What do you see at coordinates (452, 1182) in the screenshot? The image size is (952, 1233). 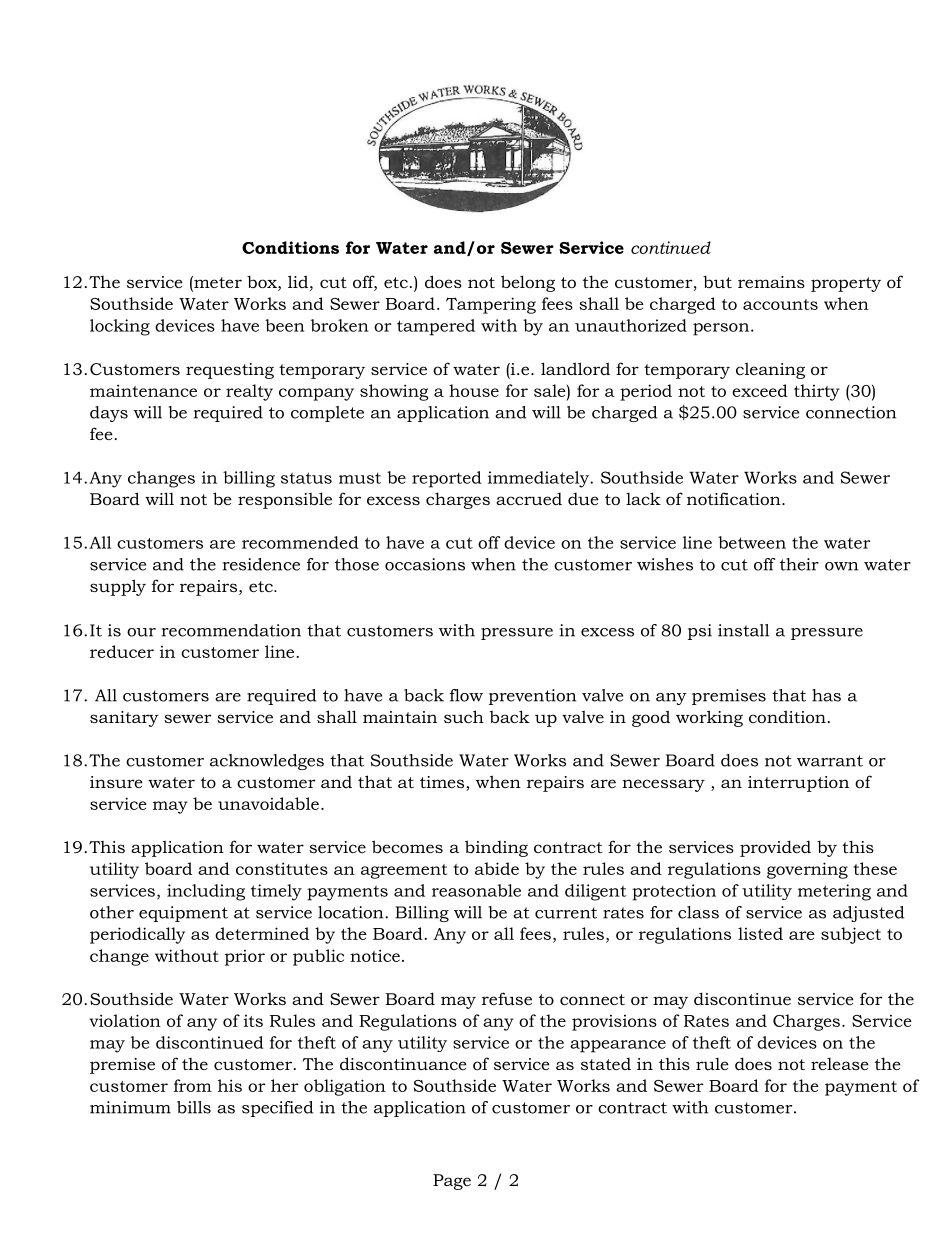 I see `Page` at bounding box center [452, 1182].
